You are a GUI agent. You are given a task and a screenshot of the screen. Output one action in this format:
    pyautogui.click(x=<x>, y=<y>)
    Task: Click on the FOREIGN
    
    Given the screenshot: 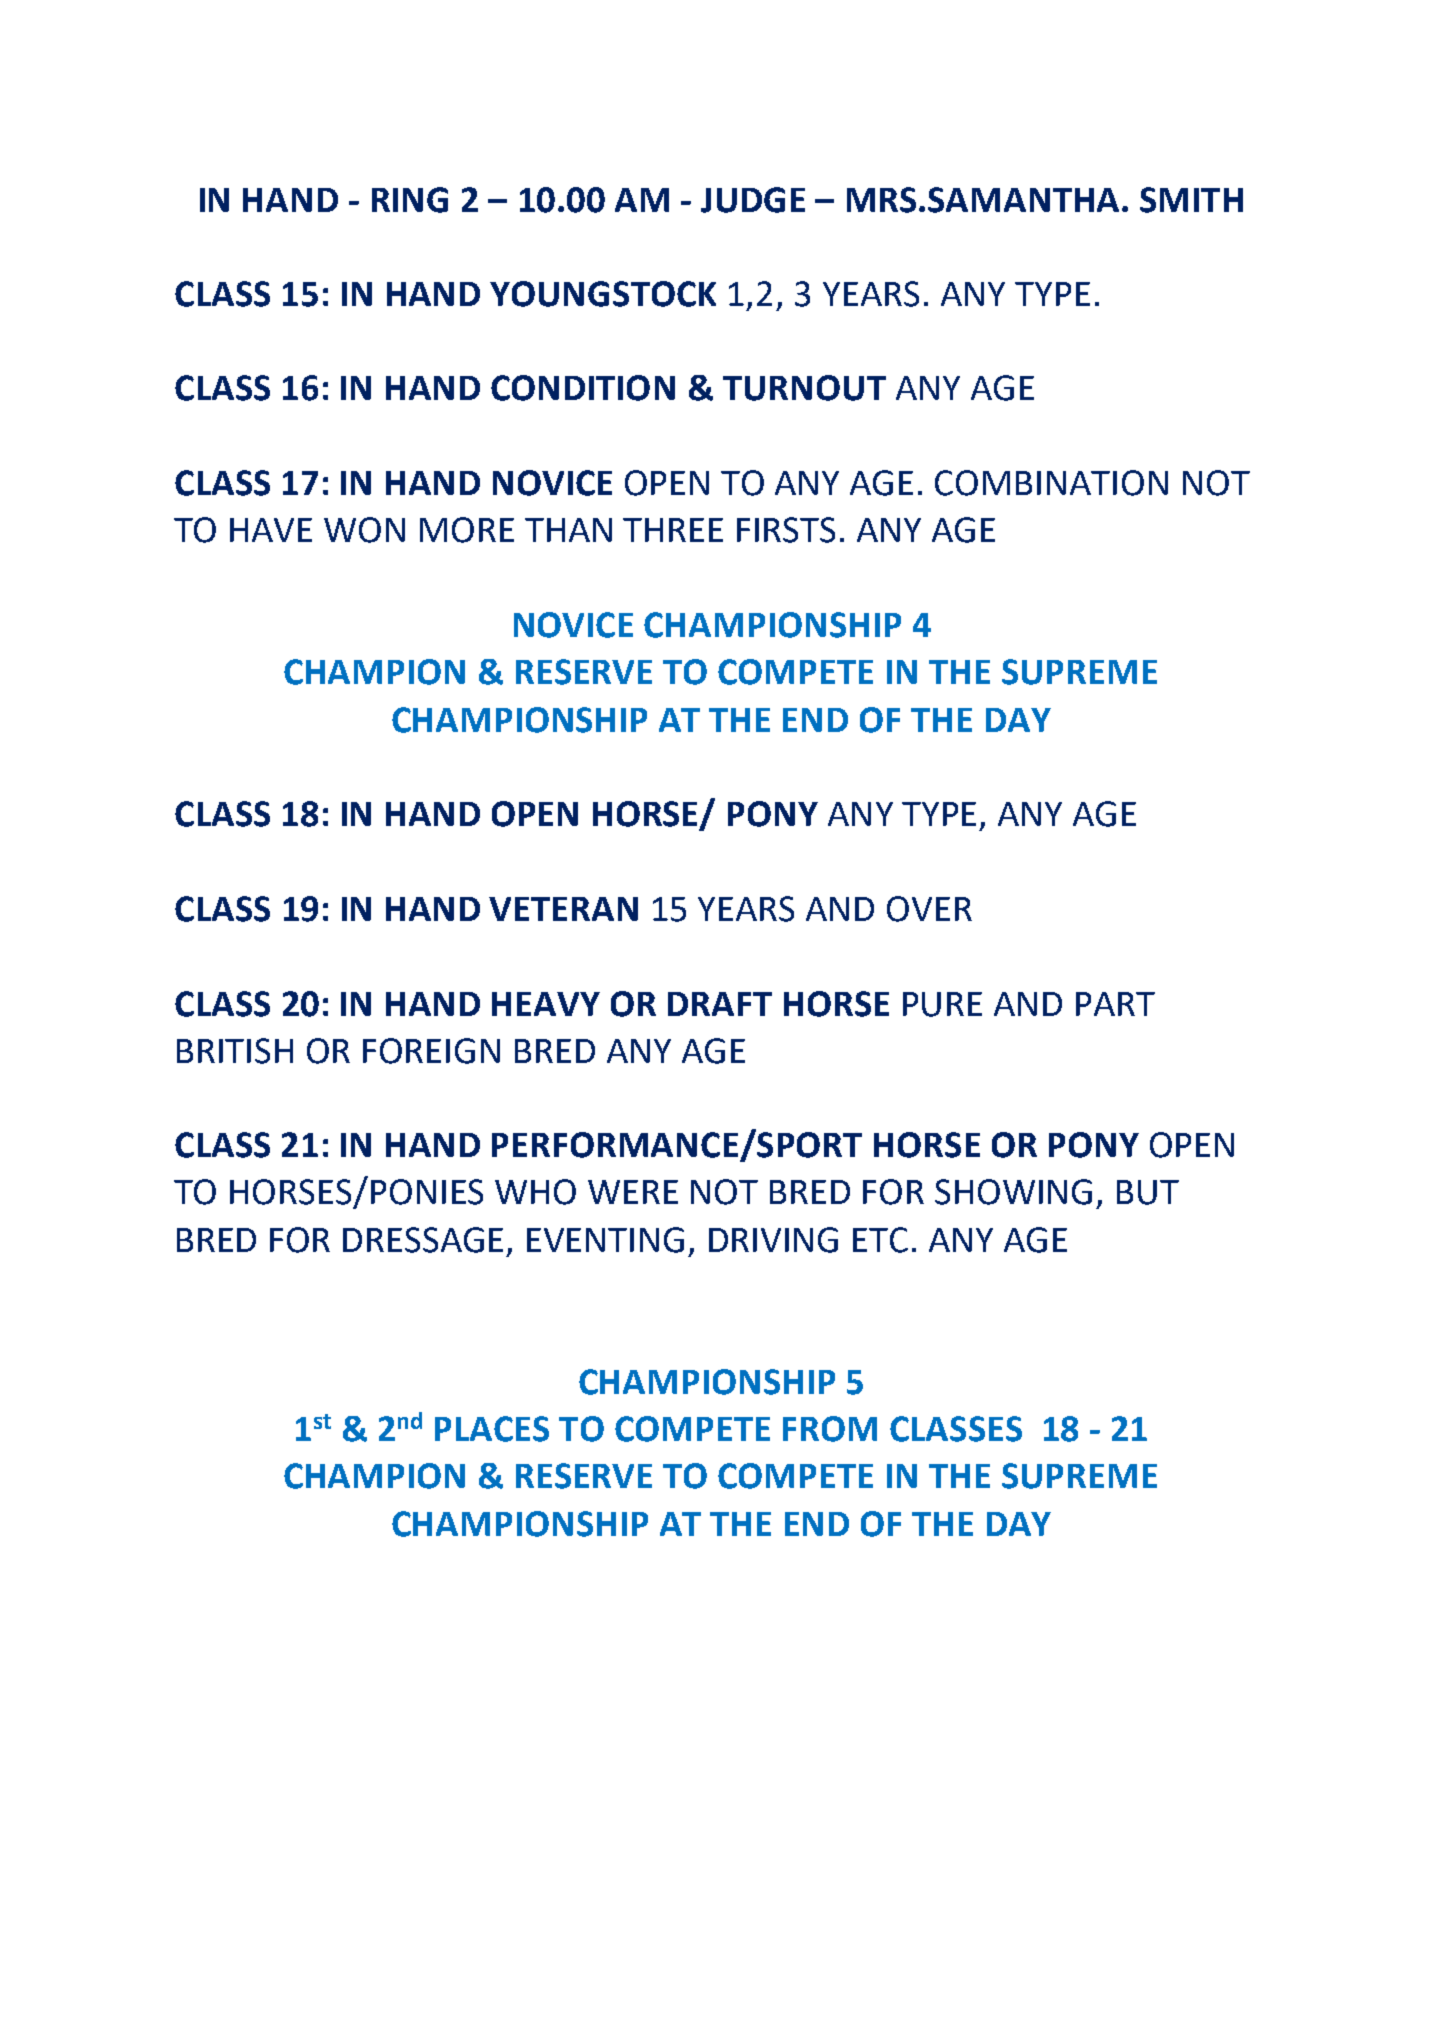 What is the action you would take?
    pyautogui.click(x=431, y=1051)
